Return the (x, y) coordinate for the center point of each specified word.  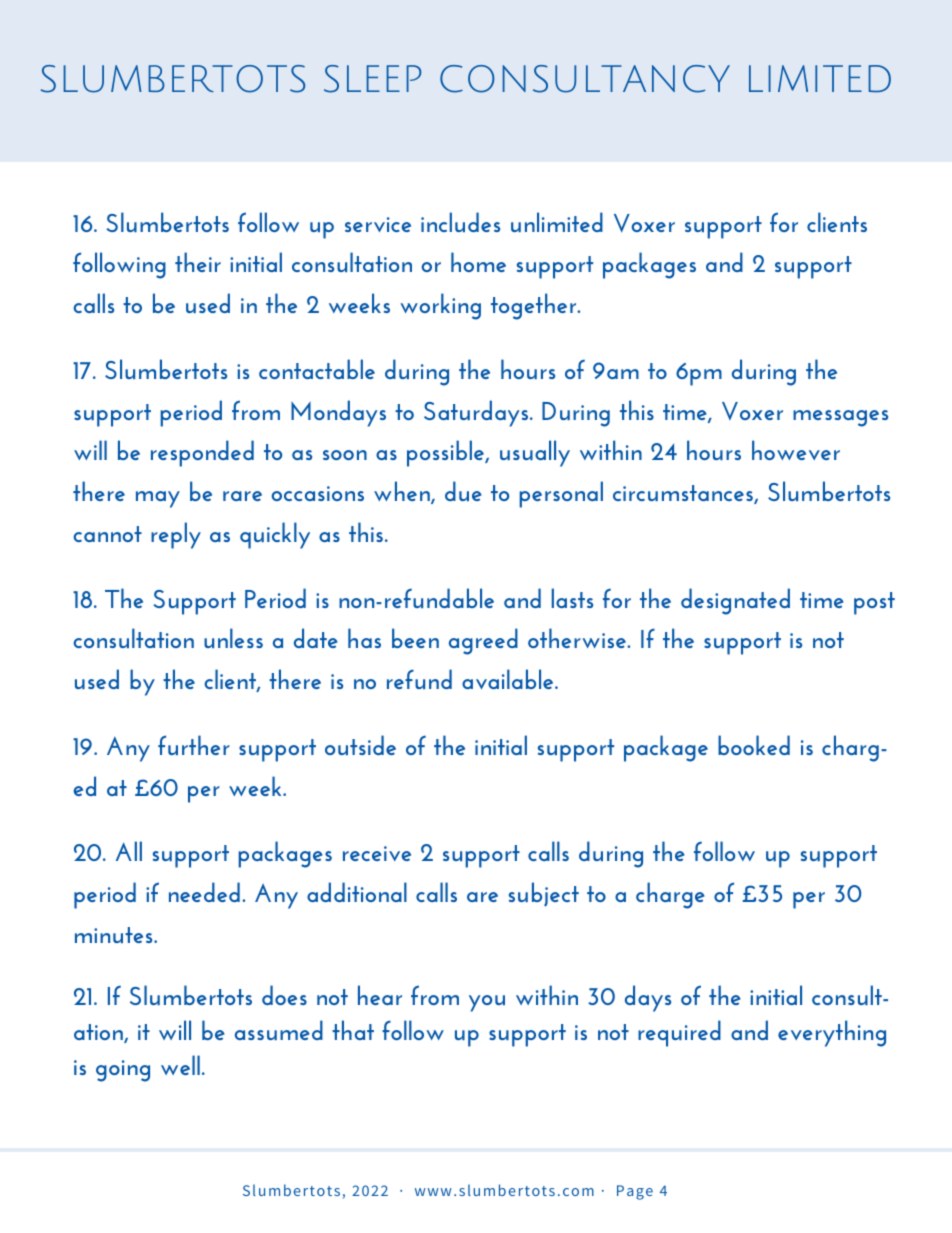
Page (635, 1192)
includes (460, 222)
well (180, 1065)
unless (233, 638)
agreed (483, 641)
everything (832, 1033)
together (535, 306)
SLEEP (372, 79)
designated (735, 601)
